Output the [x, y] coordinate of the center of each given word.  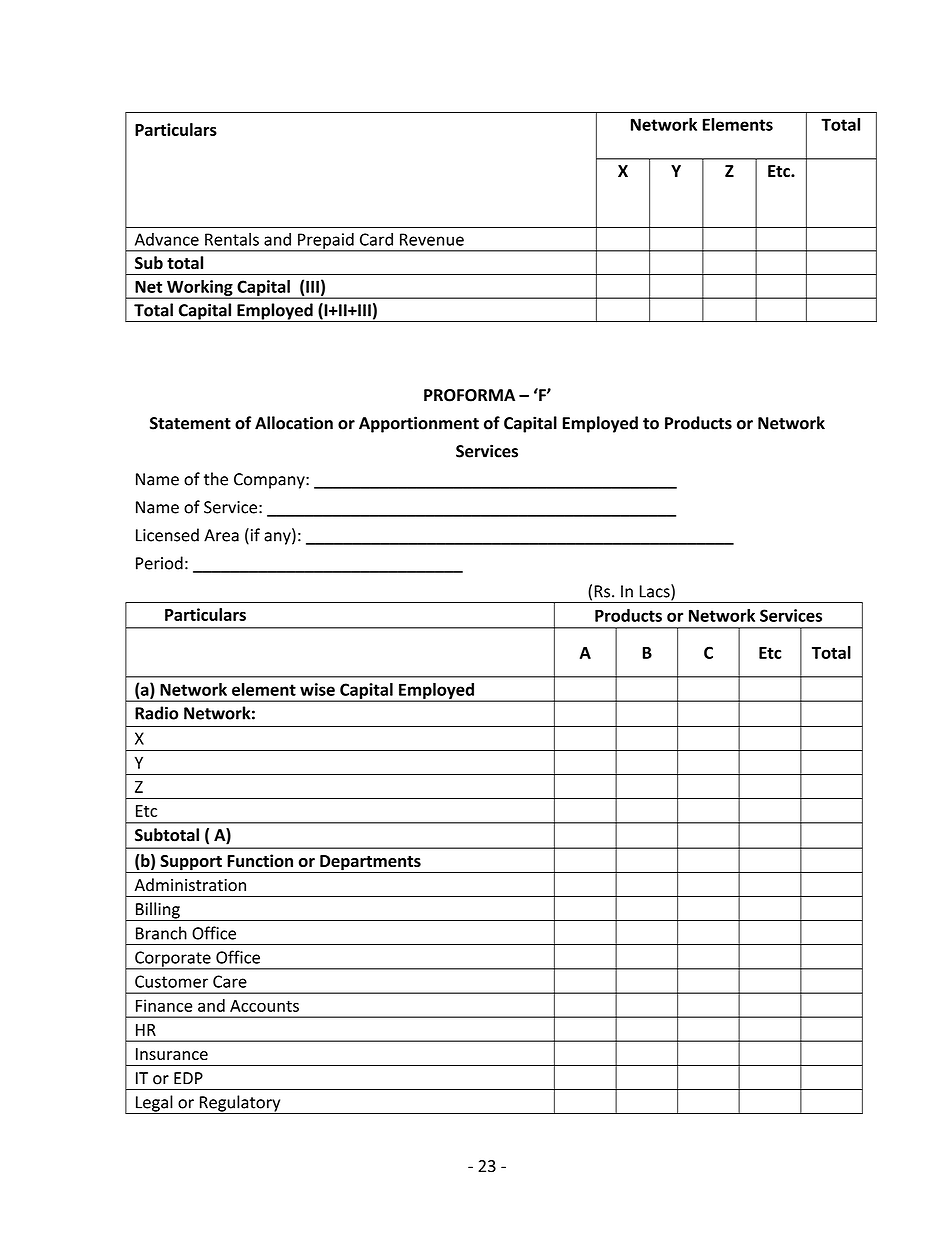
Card [376, 239]
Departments [370, 864]
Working [200, 289]
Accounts [264, 1006]
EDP [188, 1078]
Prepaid [326, 242]
